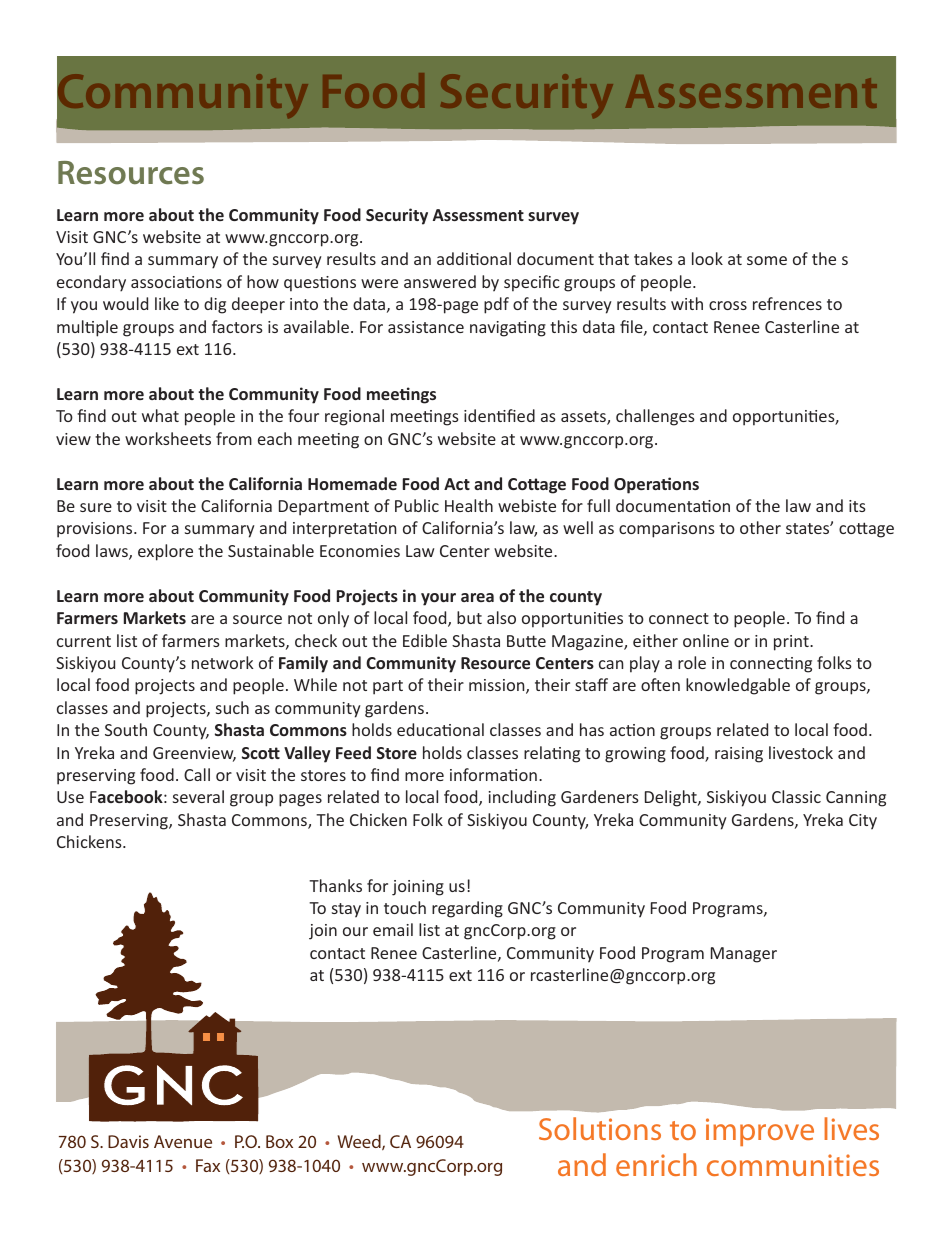  I want to click on Classic, so click(796, 796).
